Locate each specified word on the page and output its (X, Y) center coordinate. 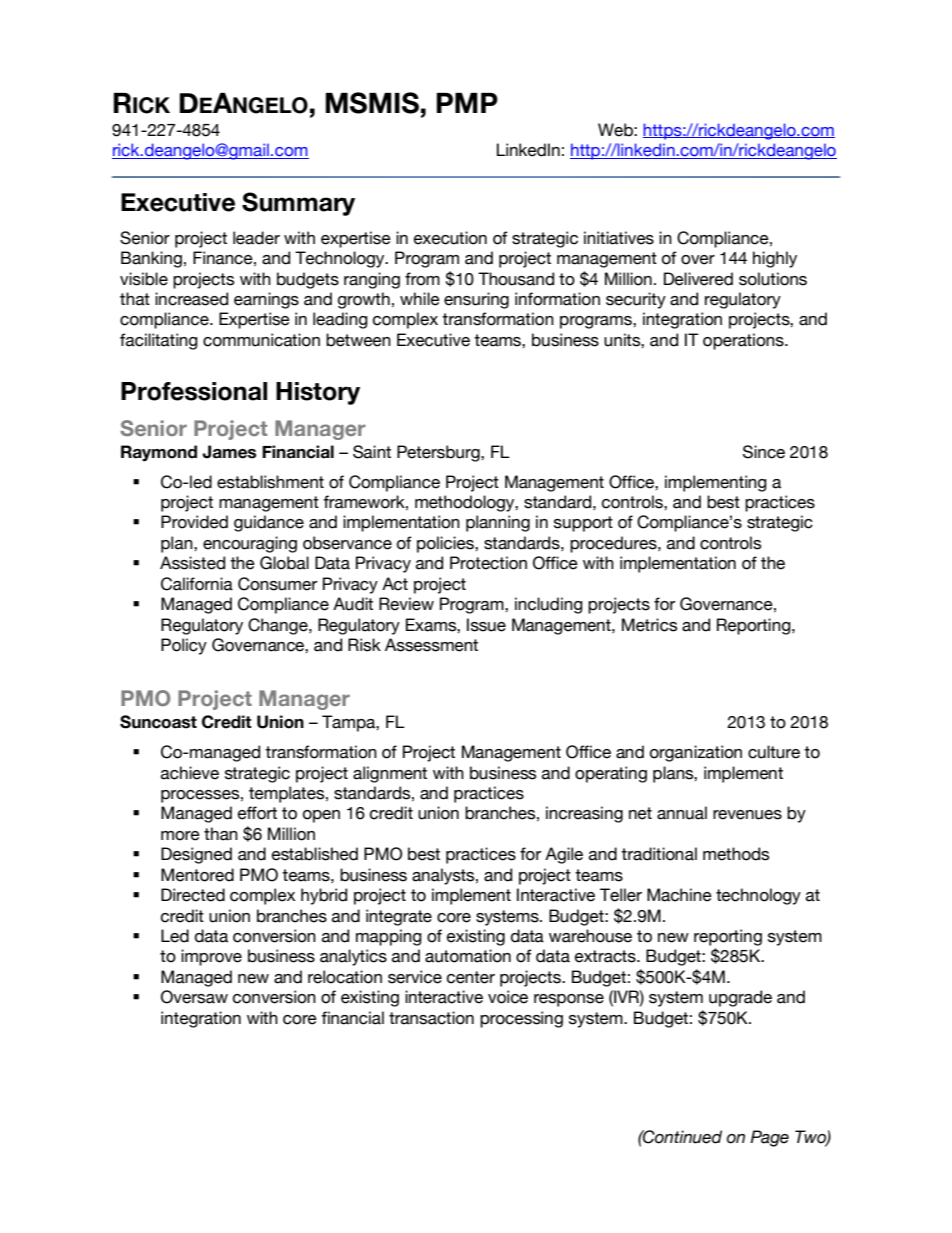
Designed (196, 855)
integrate (399, 917)
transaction (431, 1018)
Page (769, 1138)
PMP (467, 103)
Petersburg (439, 453)
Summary (298, 204)
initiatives (619, 238)
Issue (486, 625)
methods (736, 854)
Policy (184, 646)
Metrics (649, 625)
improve (211, 957)
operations (744, 341)
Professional (194, 391)
